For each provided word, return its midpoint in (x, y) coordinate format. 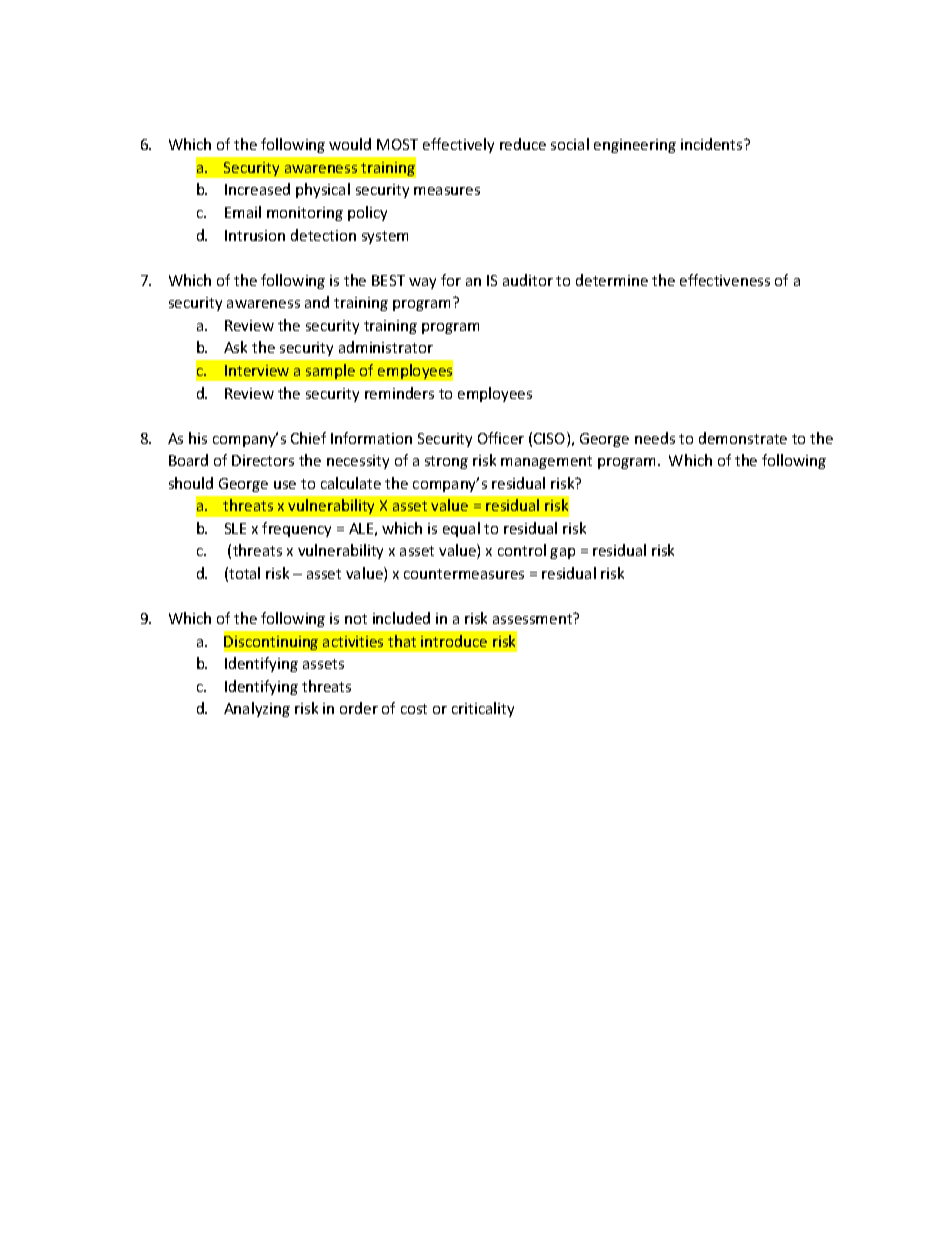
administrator (386, 347)
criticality (483, 709)
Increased (257, 189)
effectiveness (725, 280)
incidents (713, 144)
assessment (534, 618)
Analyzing (257, 709)
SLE (235, 528)
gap (562, 553)
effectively (458, 145)
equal (461, 529)
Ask (235, 347)
